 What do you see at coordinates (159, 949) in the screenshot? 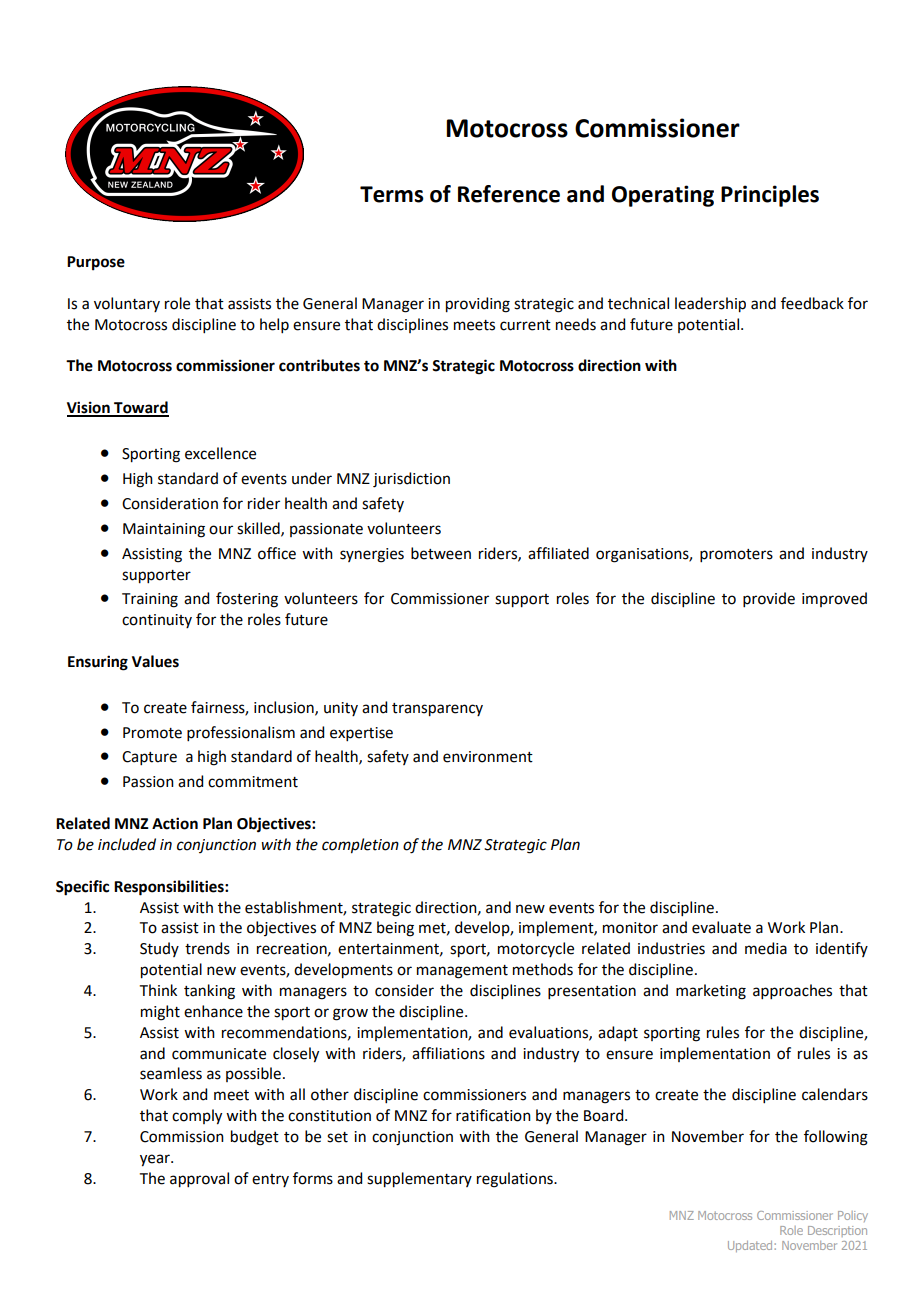
I see `Study` at bounding box center [159, 949].
